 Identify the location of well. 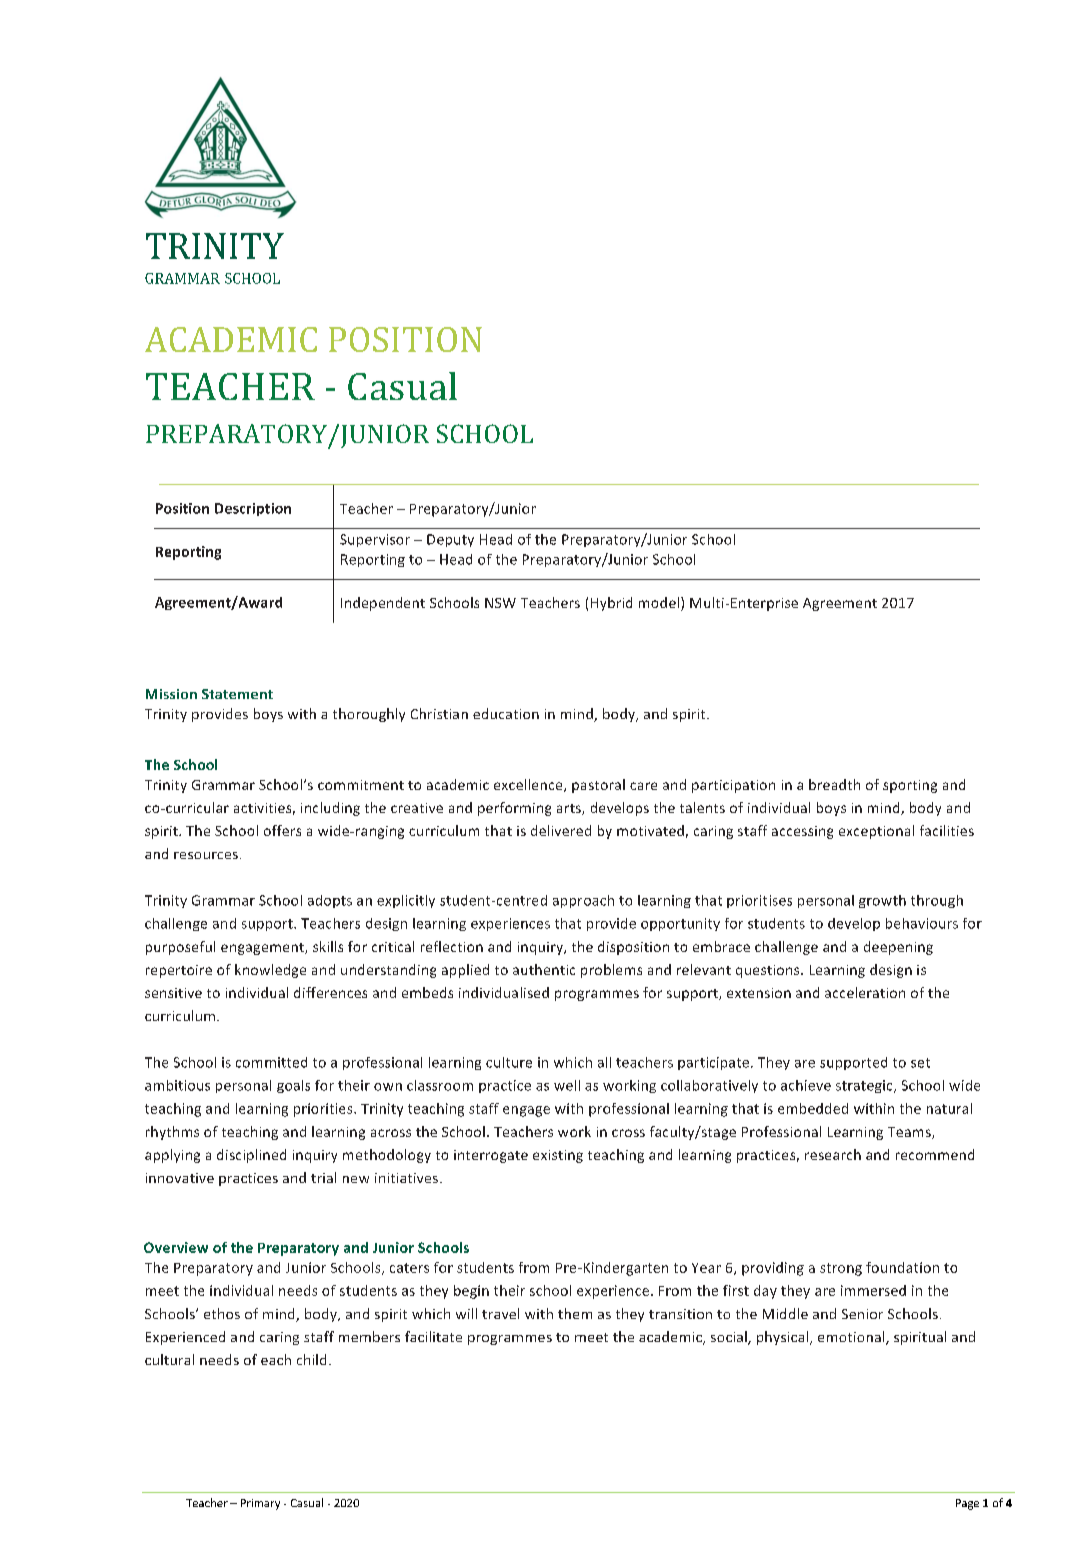
(567, 1085).
